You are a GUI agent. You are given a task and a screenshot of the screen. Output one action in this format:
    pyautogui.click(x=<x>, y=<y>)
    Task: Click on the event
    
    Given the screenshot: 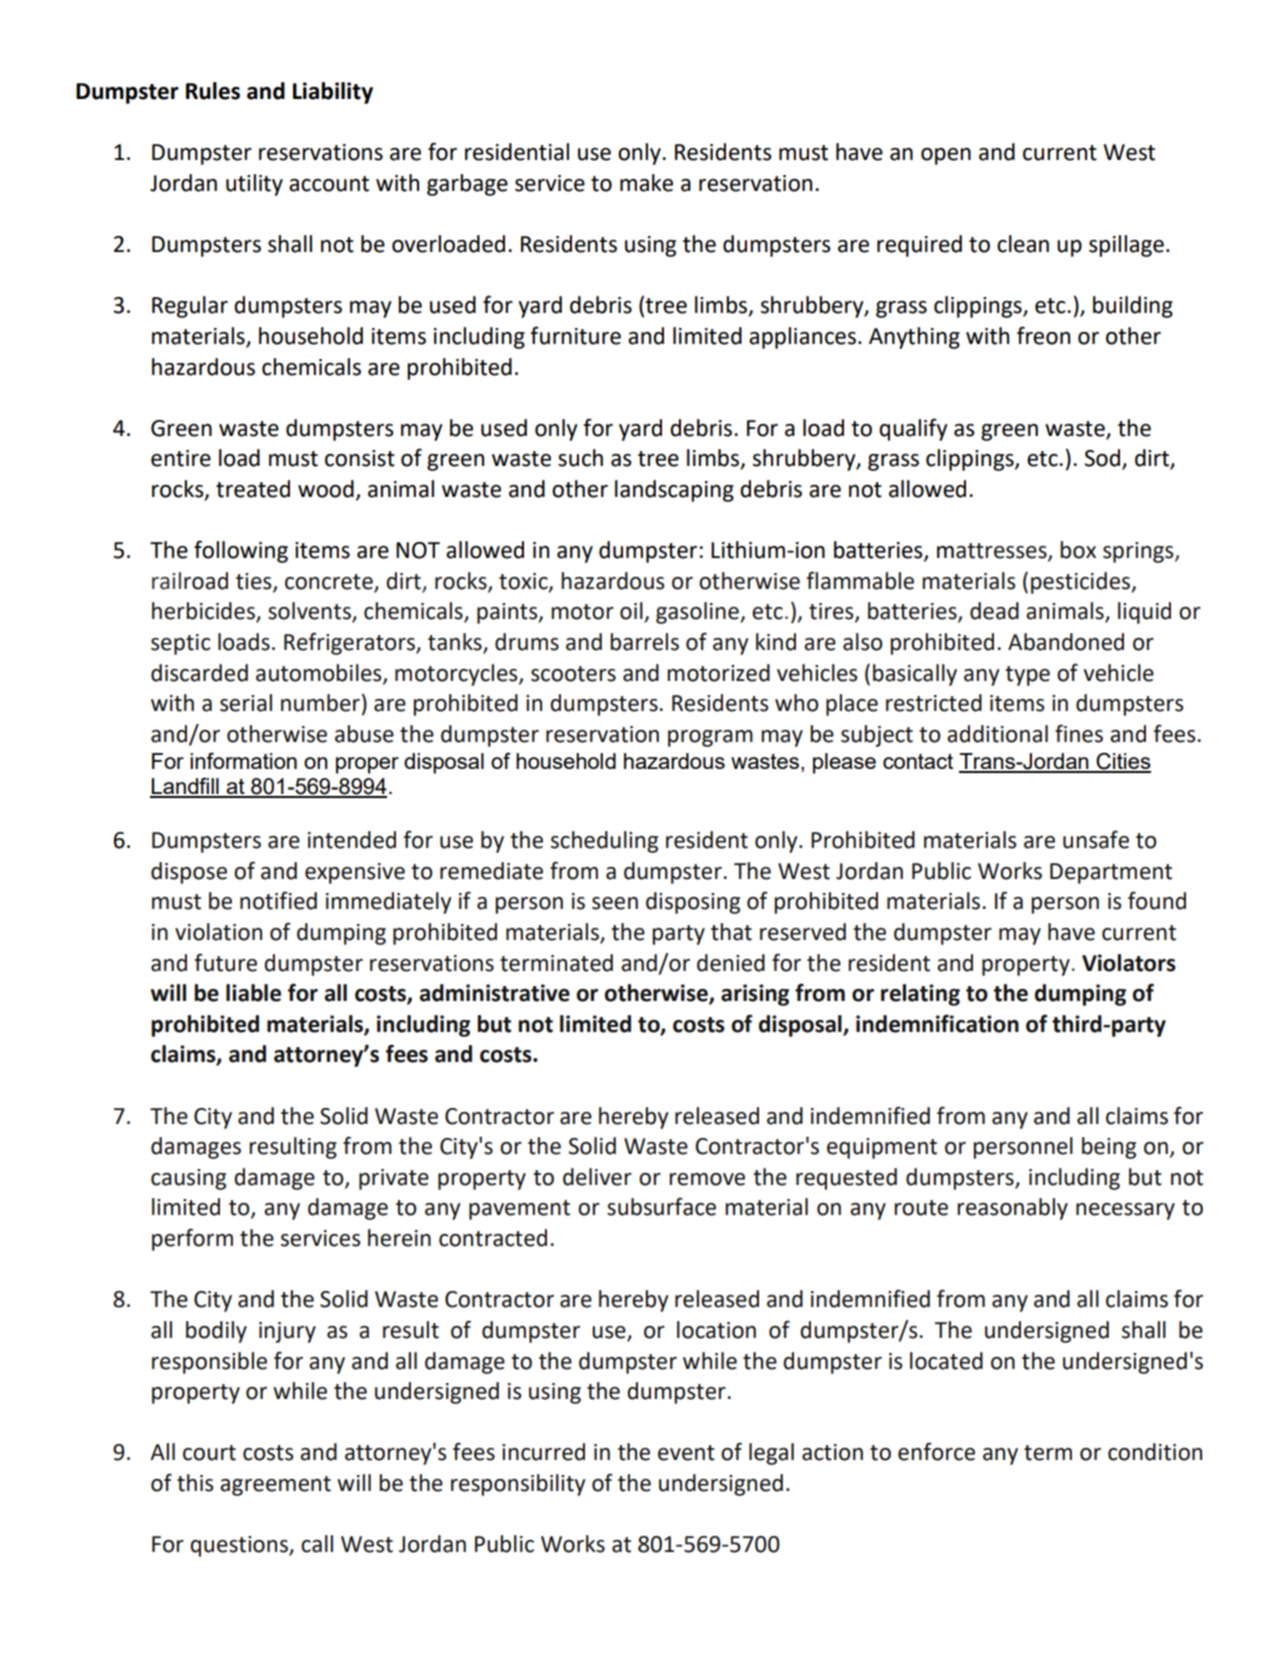 What is the action you would take?
    pyautogui.click(x=686, y=1453)
